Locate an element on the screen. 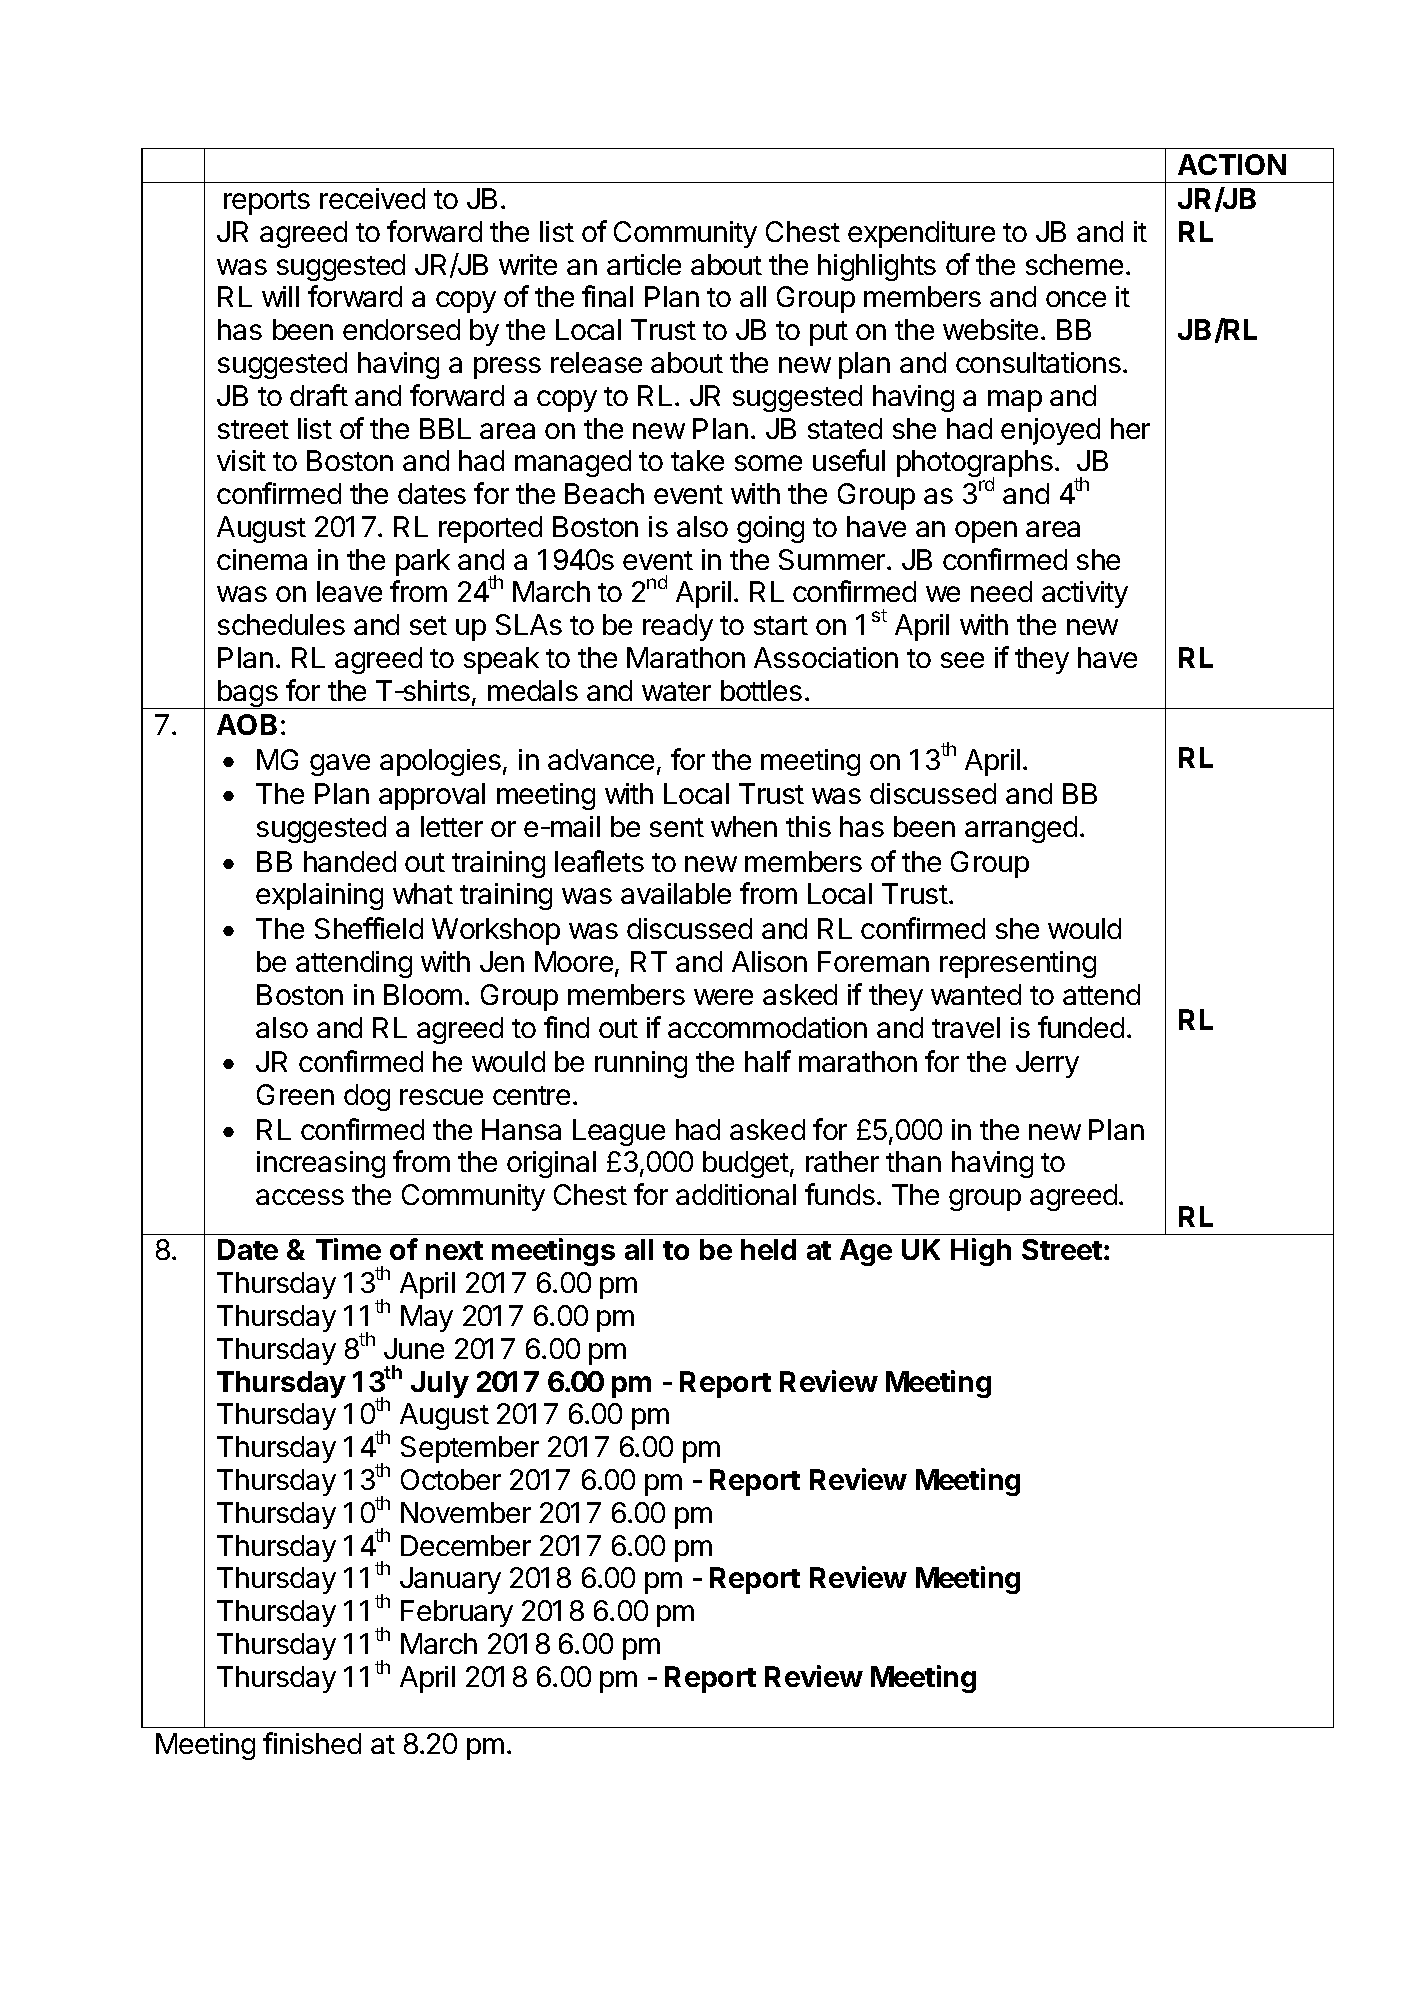 The width and height of the screenshot is (1414, 2000). additional is located at coordinates (736, 1194).
